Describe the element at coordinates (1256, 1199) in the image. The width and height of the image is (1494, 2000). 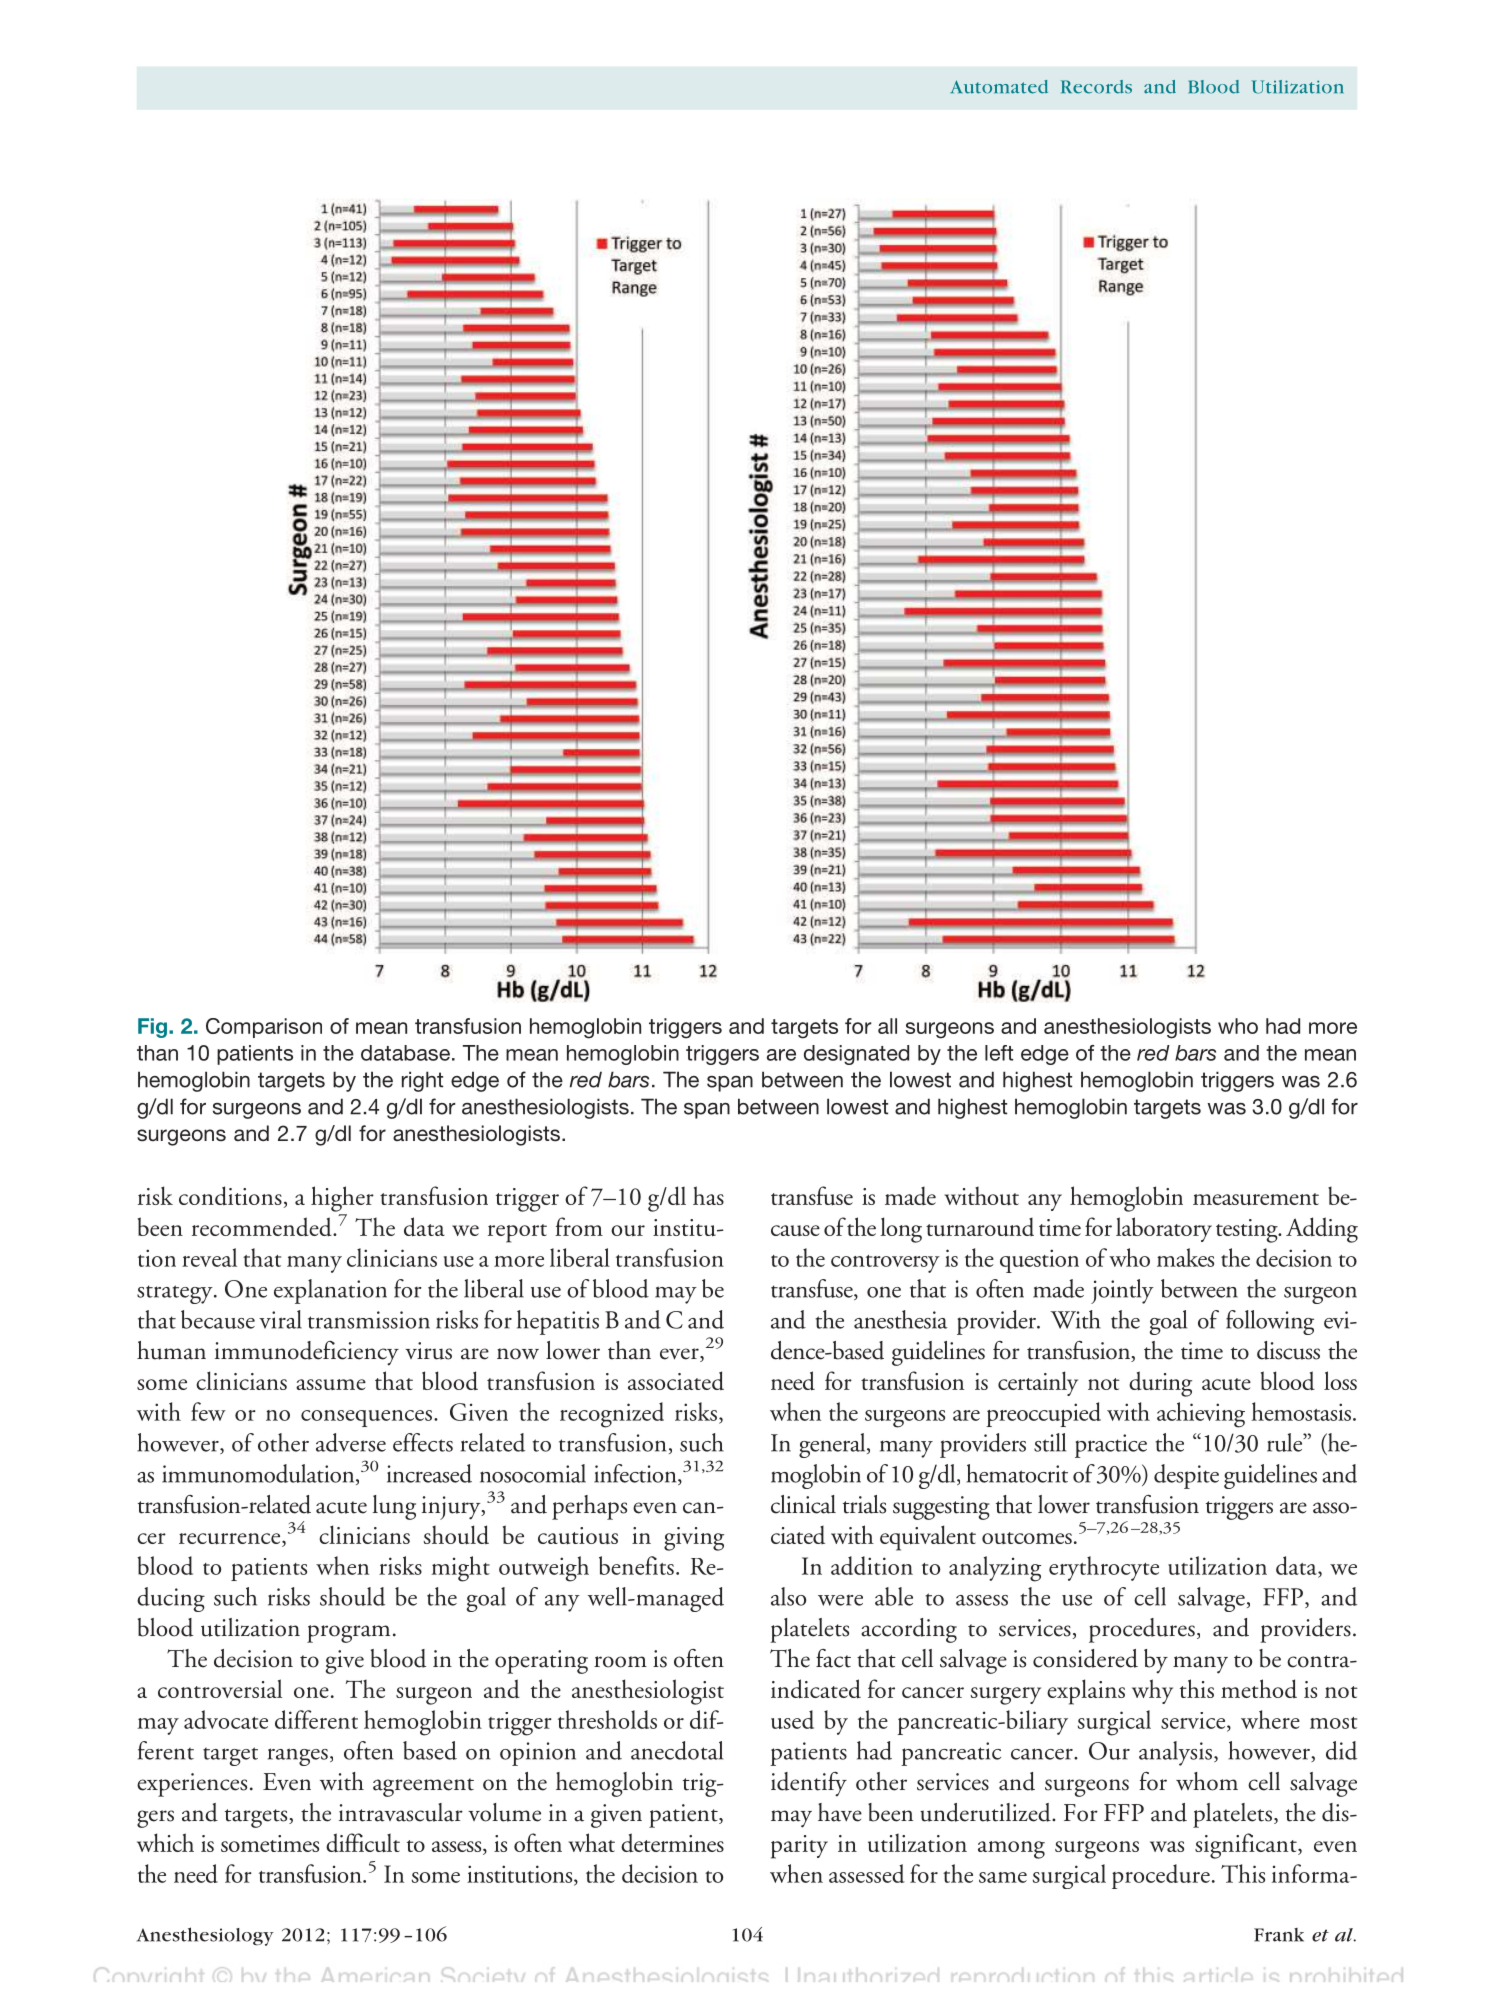
I see `measurement` at that location.
